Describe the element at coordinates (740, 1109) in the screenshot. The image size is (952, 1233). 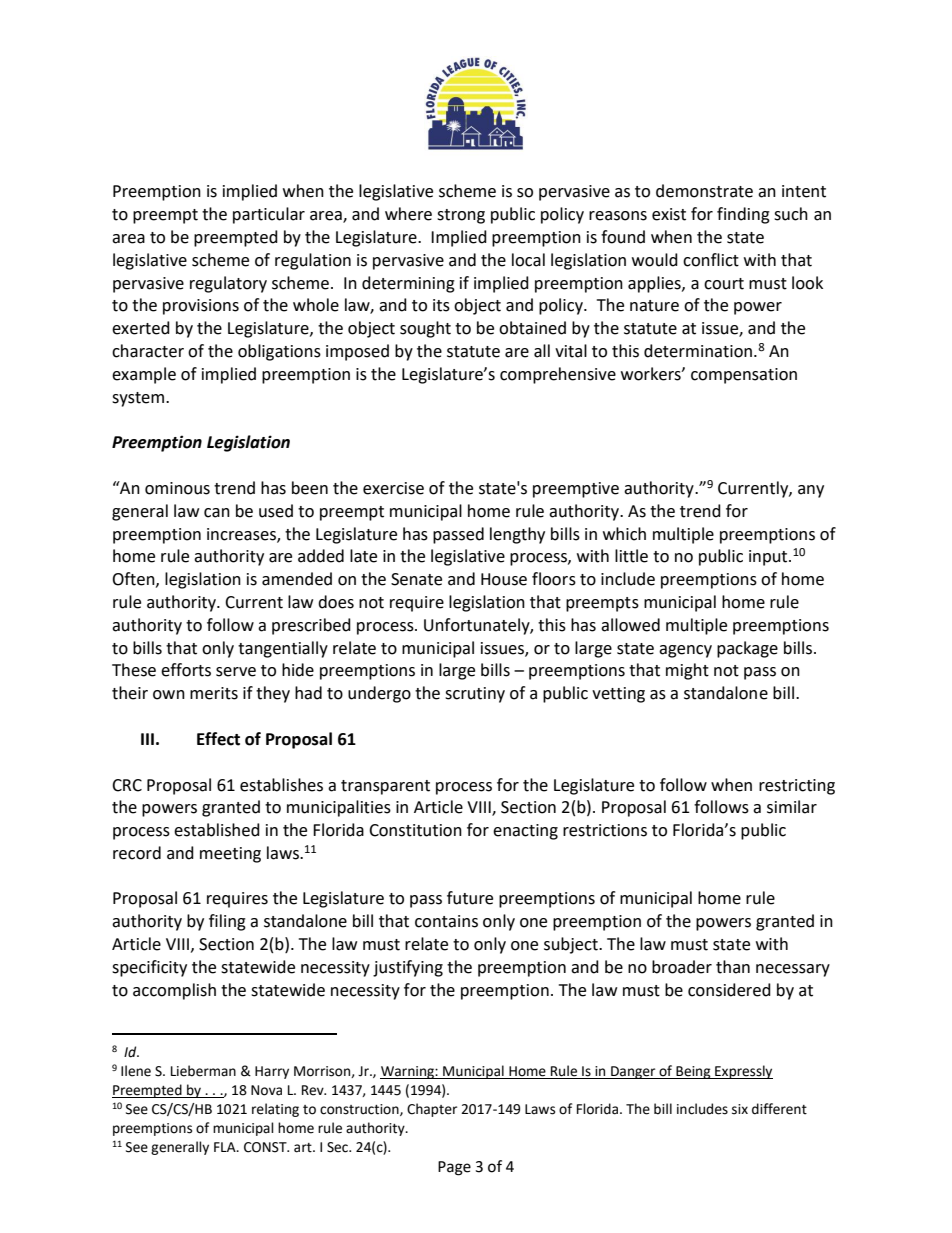
I see `six` at that location.
